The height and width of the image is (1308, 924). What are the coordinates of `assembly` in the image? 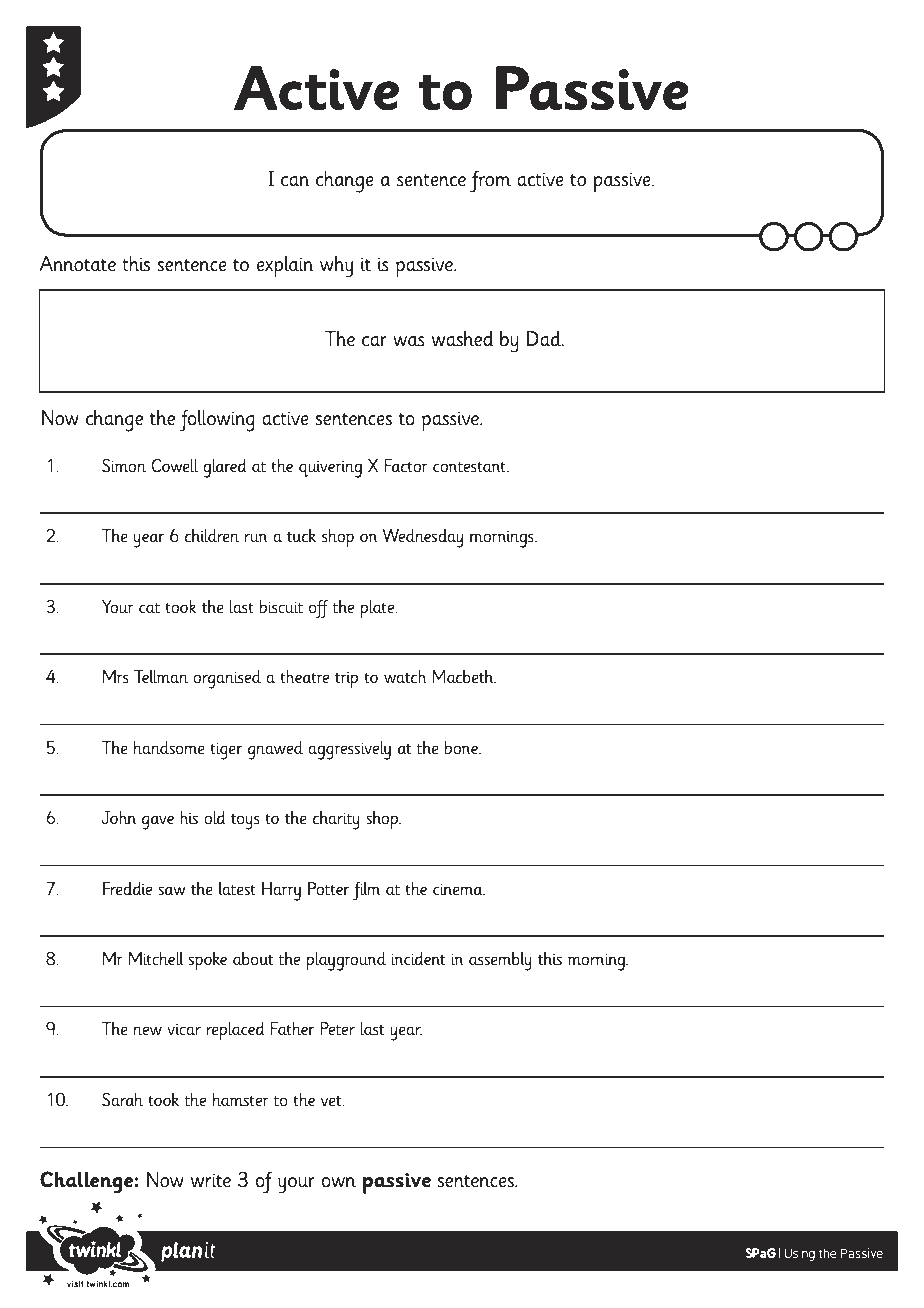 It's located at (500, 961).
